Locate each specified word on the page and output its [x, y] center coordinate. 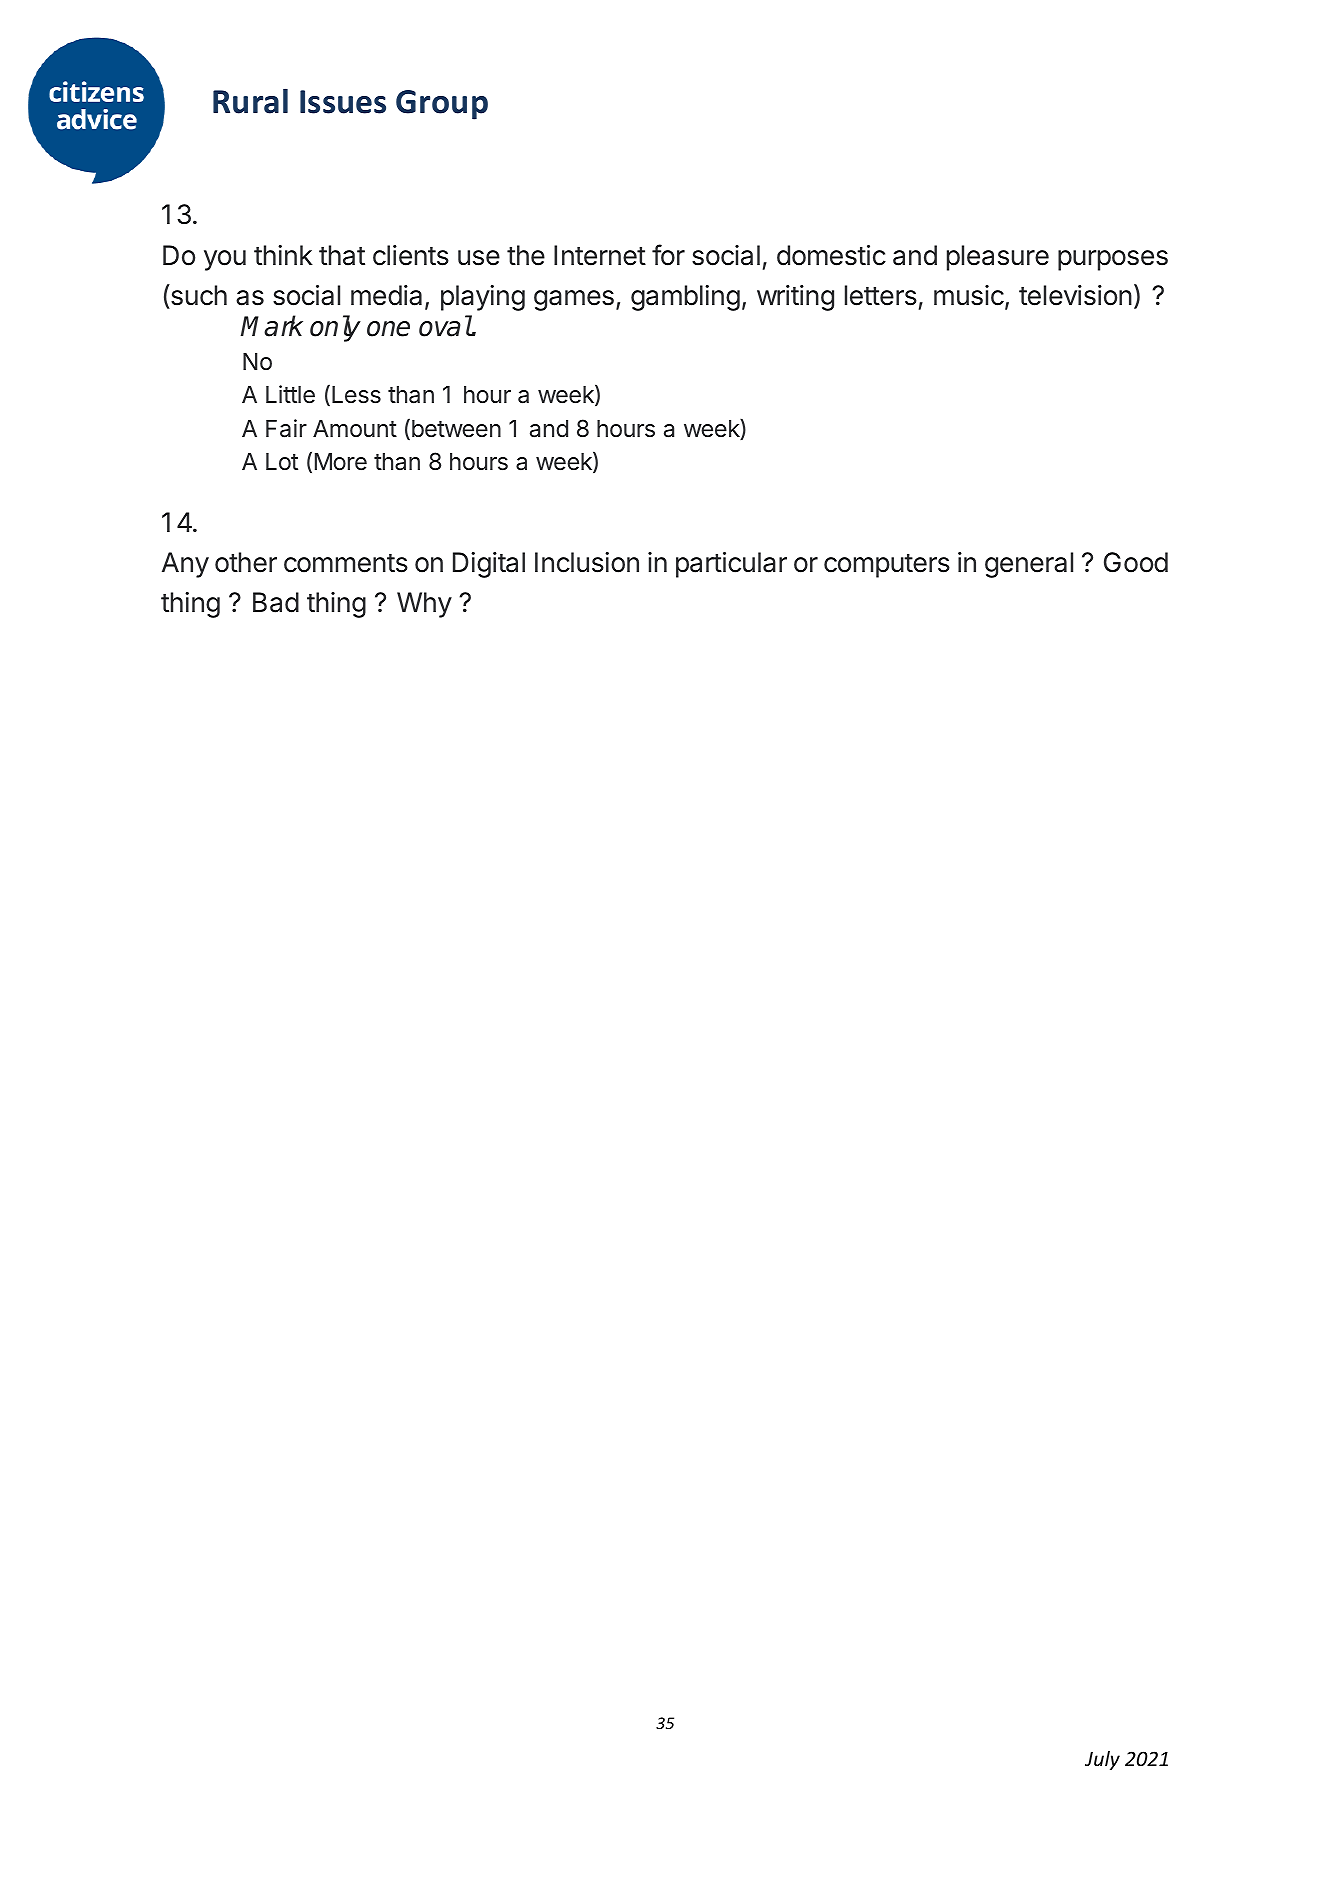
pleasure [998, 258]
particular [731, 565]
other [246, 562]
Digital [489, 565]
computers [887, 566]
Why [424, 605]
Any [185, 565]
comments [346, 563]
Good [1136, 562]
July [1102, 1760]
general [1029, 565]
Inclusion [587, 562]
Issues [343, 102]
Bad [276, 602]
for [668, 255]
